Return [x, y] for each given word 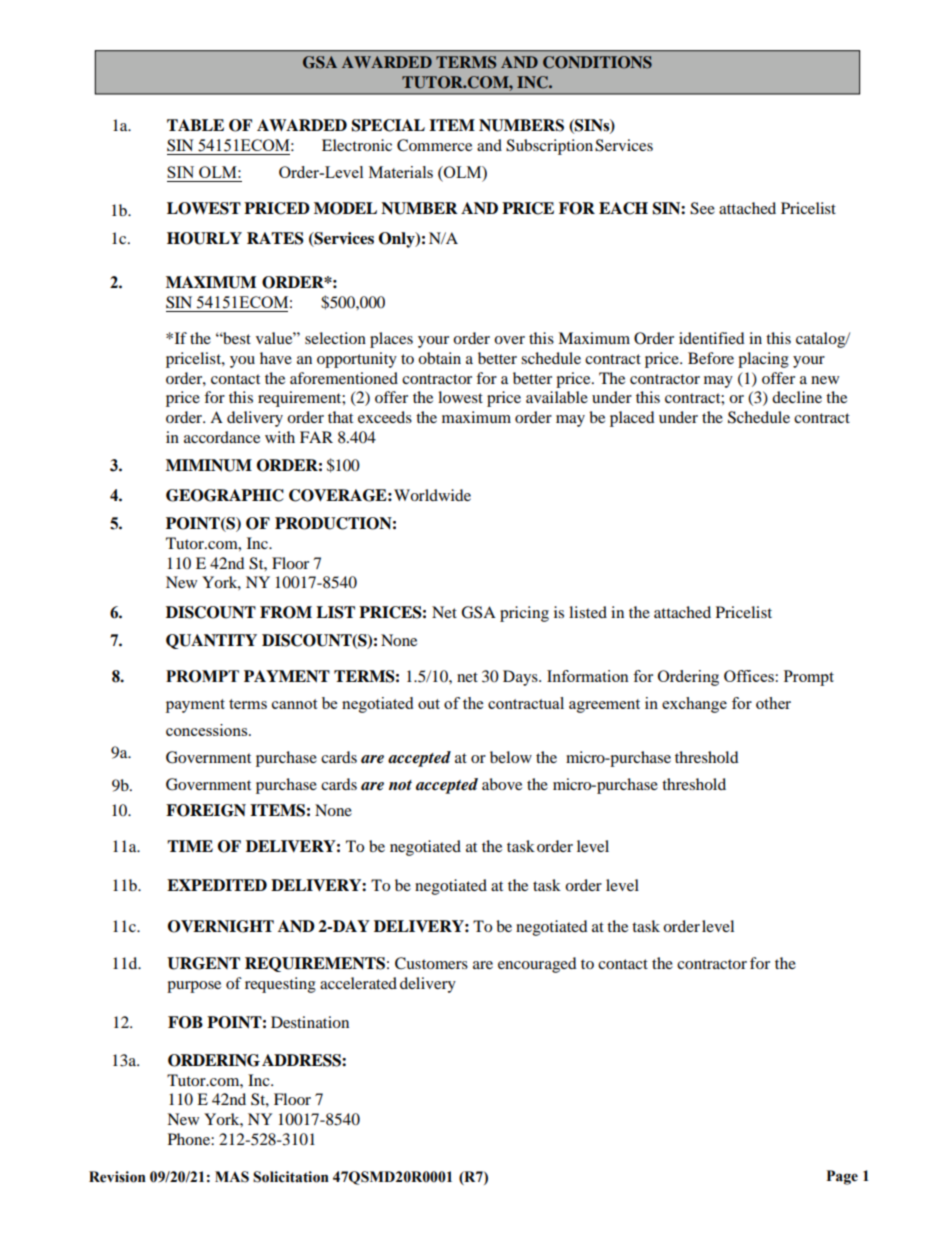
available [557, 397]
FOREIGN [206, 810]
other [773, 703]
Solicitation [291, 1177]
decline [797, 397]
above [502, 784]
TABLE [195, 125]
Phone [190, 1139]
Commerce [434, 145]
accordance [222, 437]
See [702, 208]
